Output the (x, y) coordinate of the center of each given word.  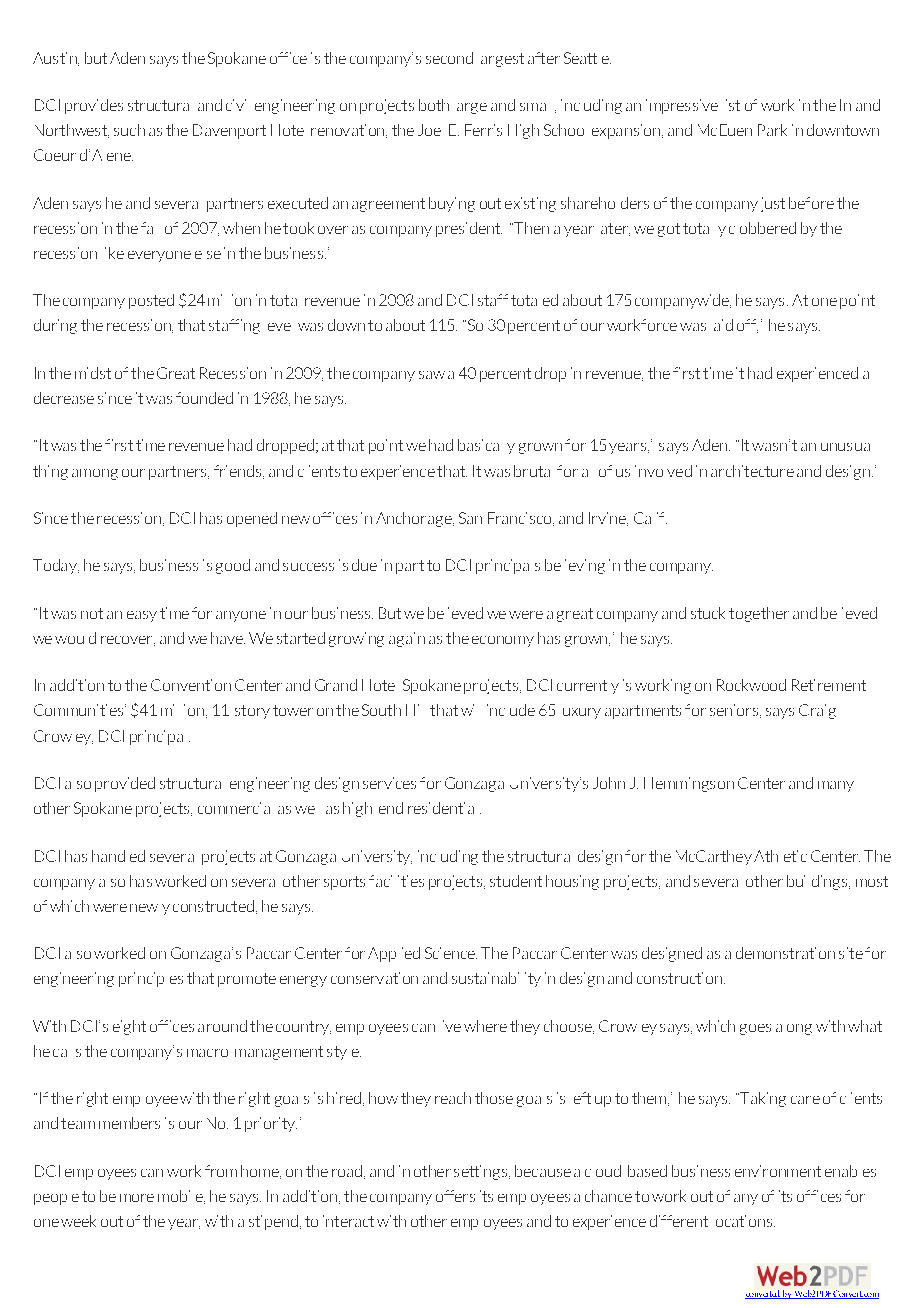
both (434, 105)
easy (142, 616)
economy (503, 641)
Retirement (829, 685)
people (56, 1199)
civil (236, 105)
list (733, 105)
